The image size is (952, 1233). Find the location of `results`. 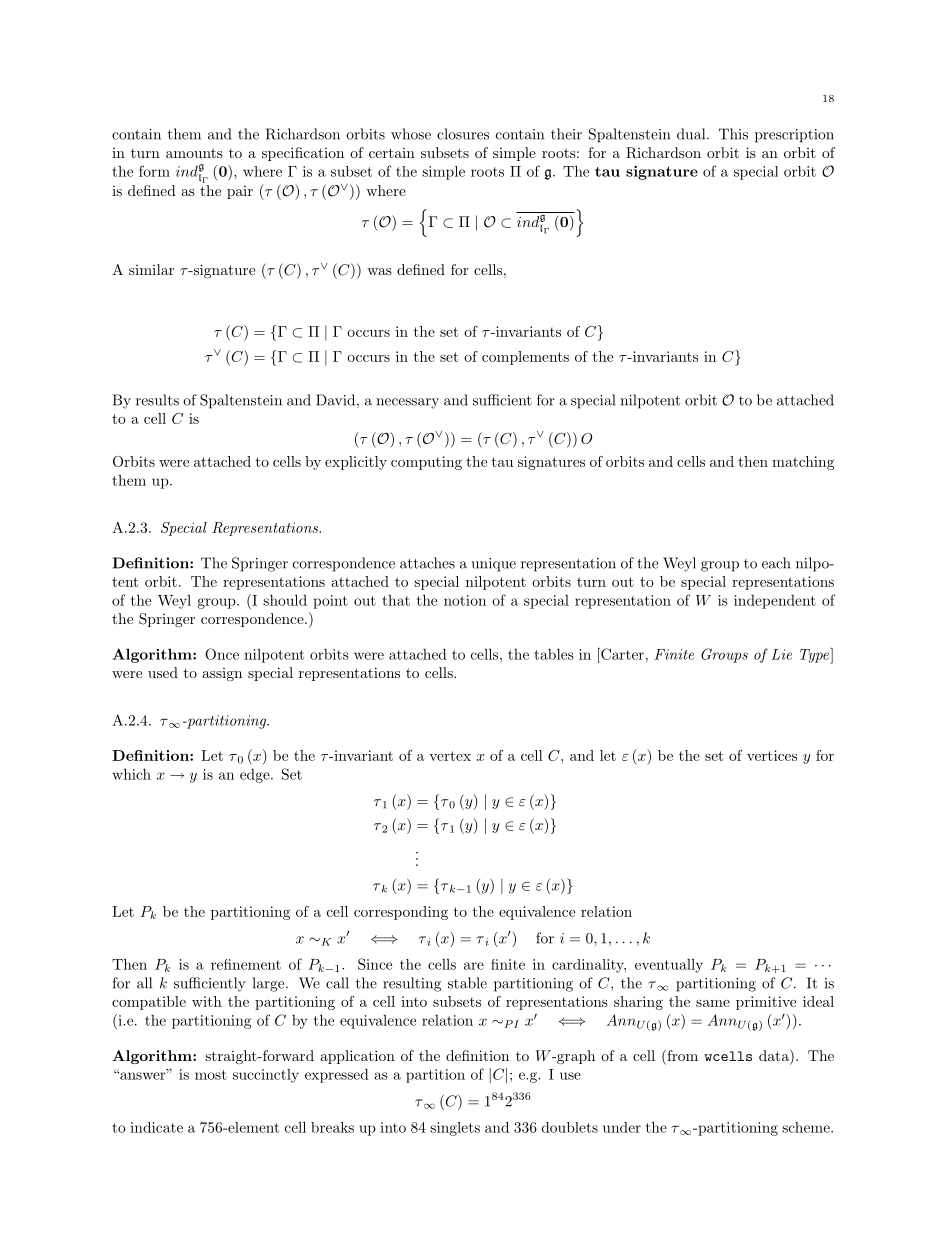

results is located at coordinates (157, 400).
